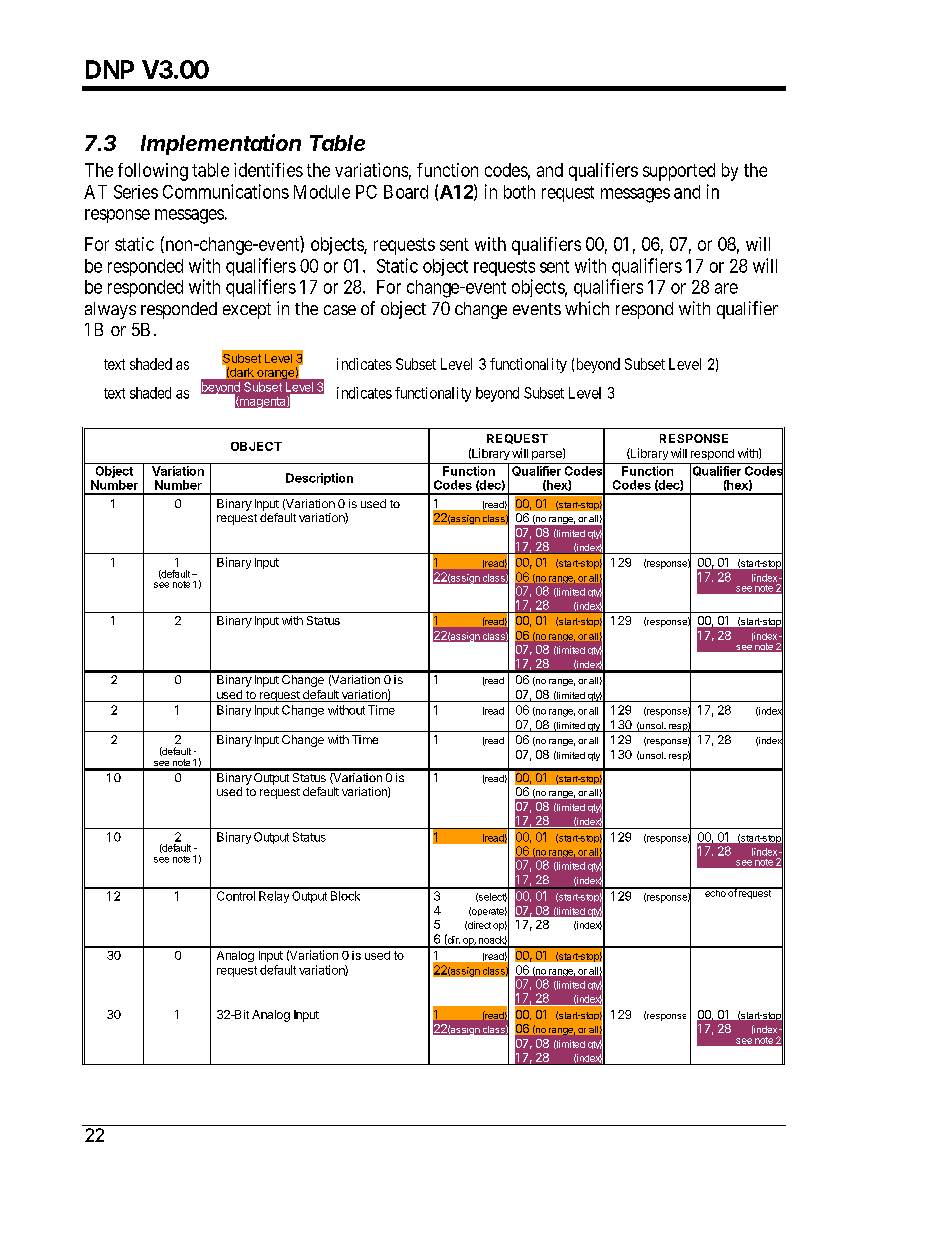  I want to click on Implementation, so click(221, 144).
